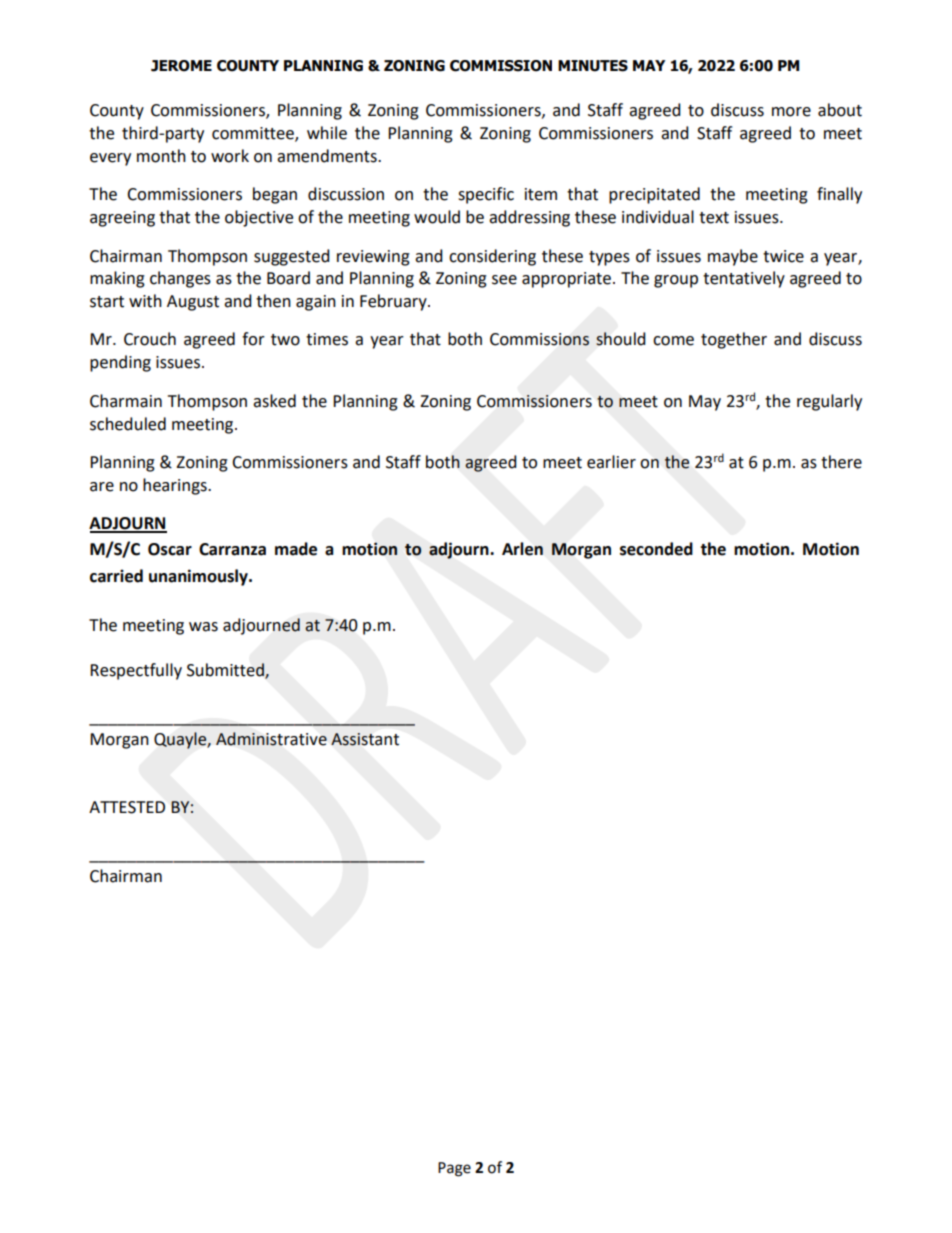 This image has height=1233, width=952. What do you see at coordinates (593, 66) in the image?
I see `MINUTES` at bounding box center [593, 66].
